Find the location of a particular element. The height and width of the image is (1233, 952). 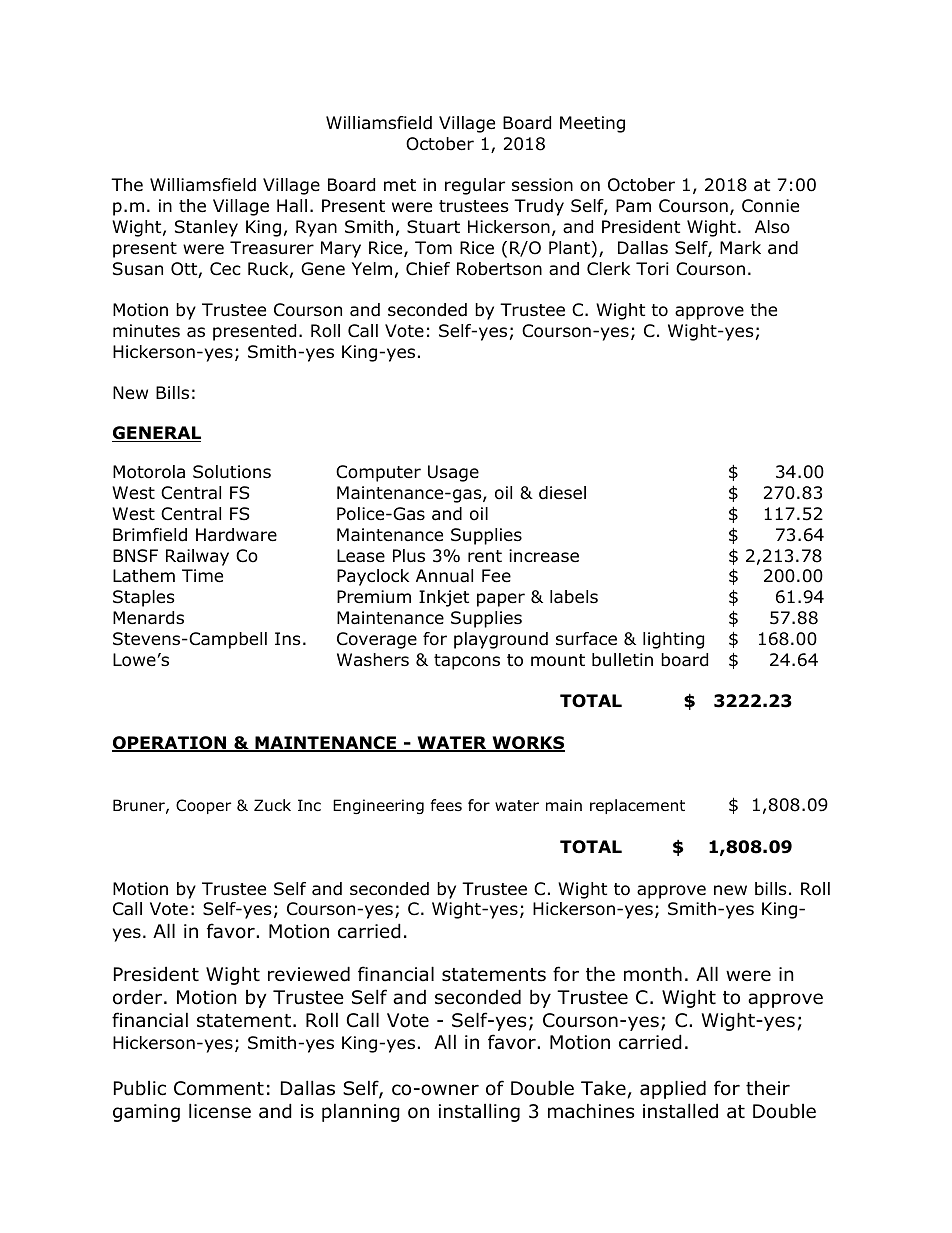

Comment is located at coordinates (219, 1088).
